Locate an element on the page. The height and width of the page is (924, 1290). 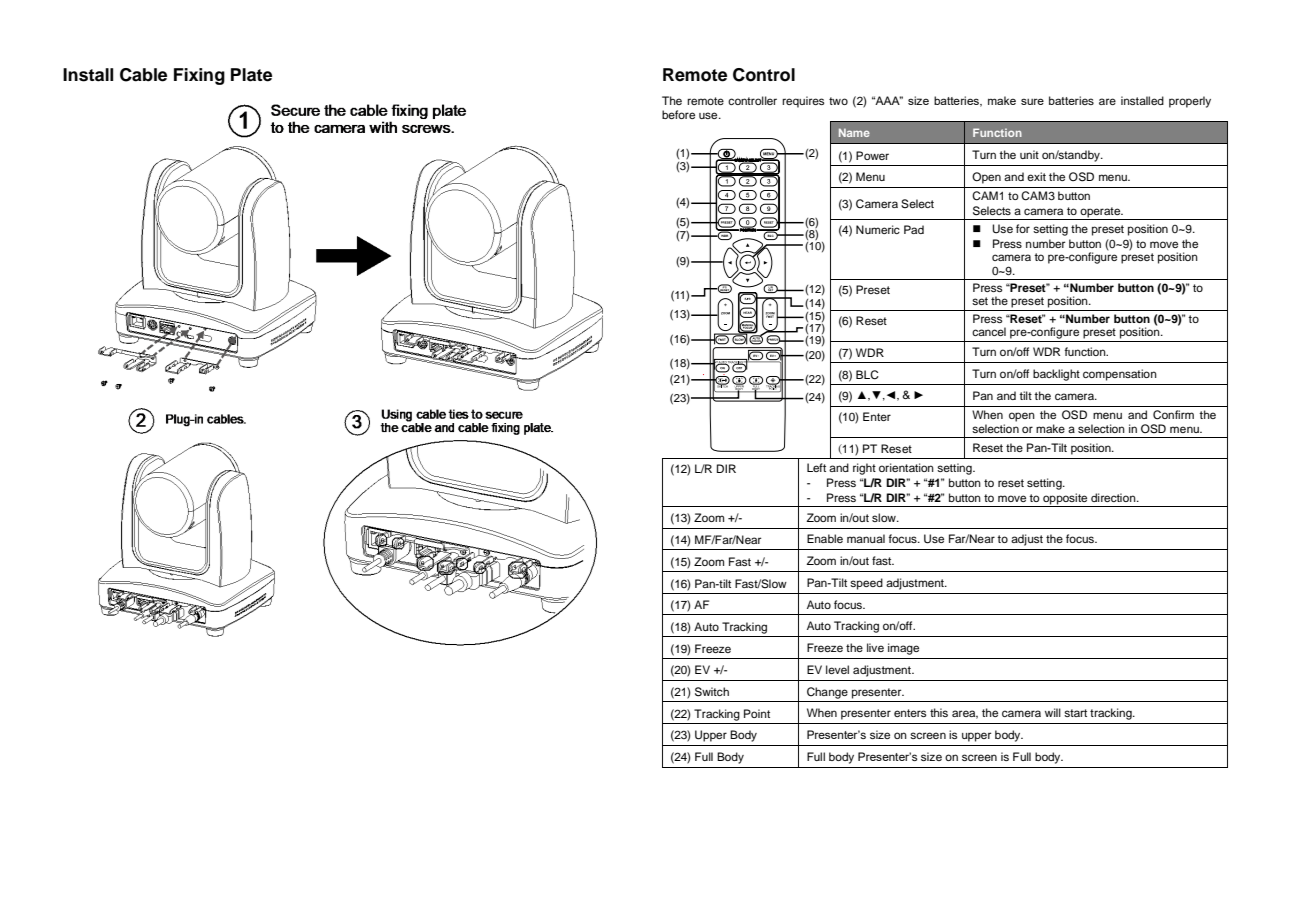
Left is located at coordinates (816, 467).
